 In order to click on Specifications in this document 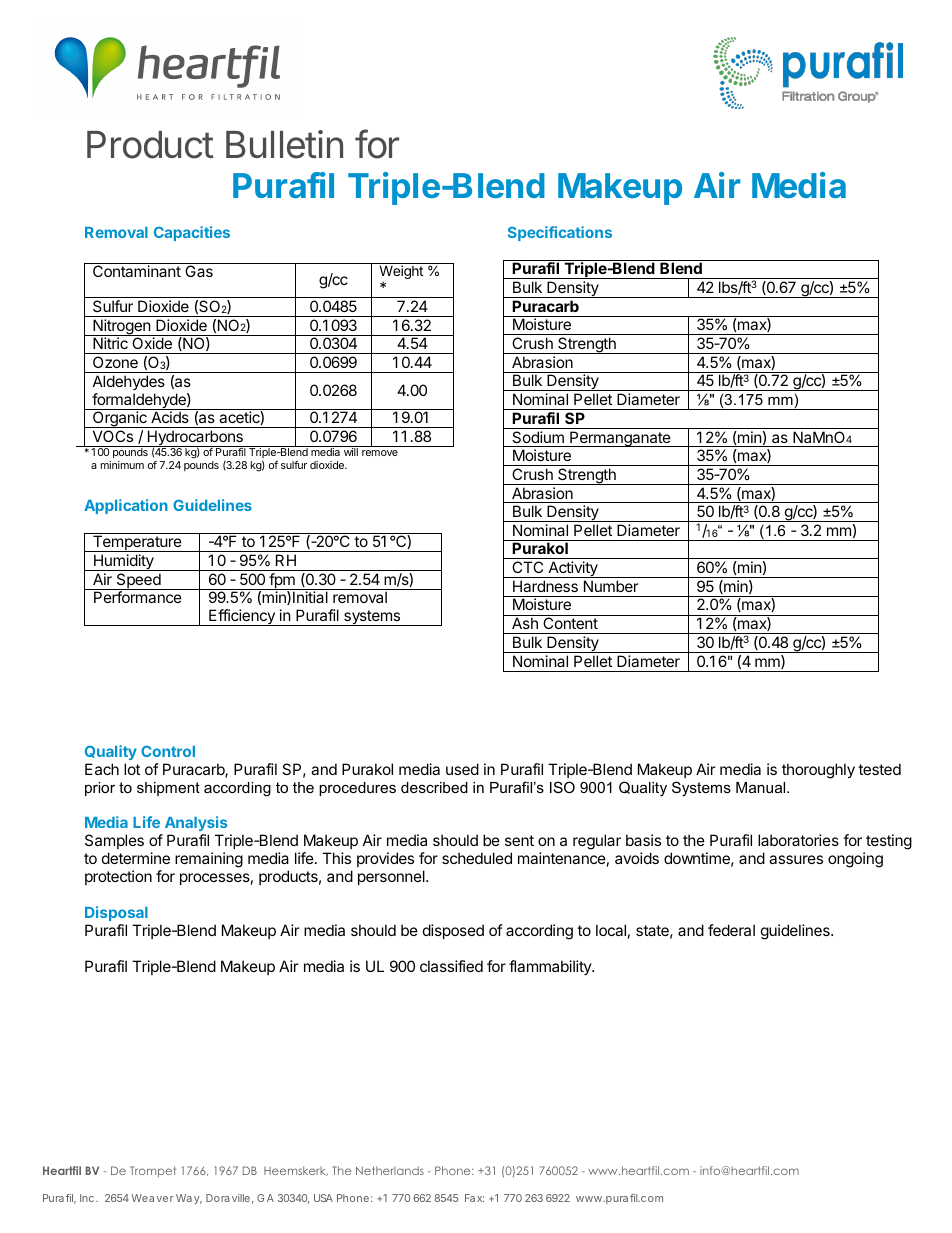, I will do `click(560, 233)`.
